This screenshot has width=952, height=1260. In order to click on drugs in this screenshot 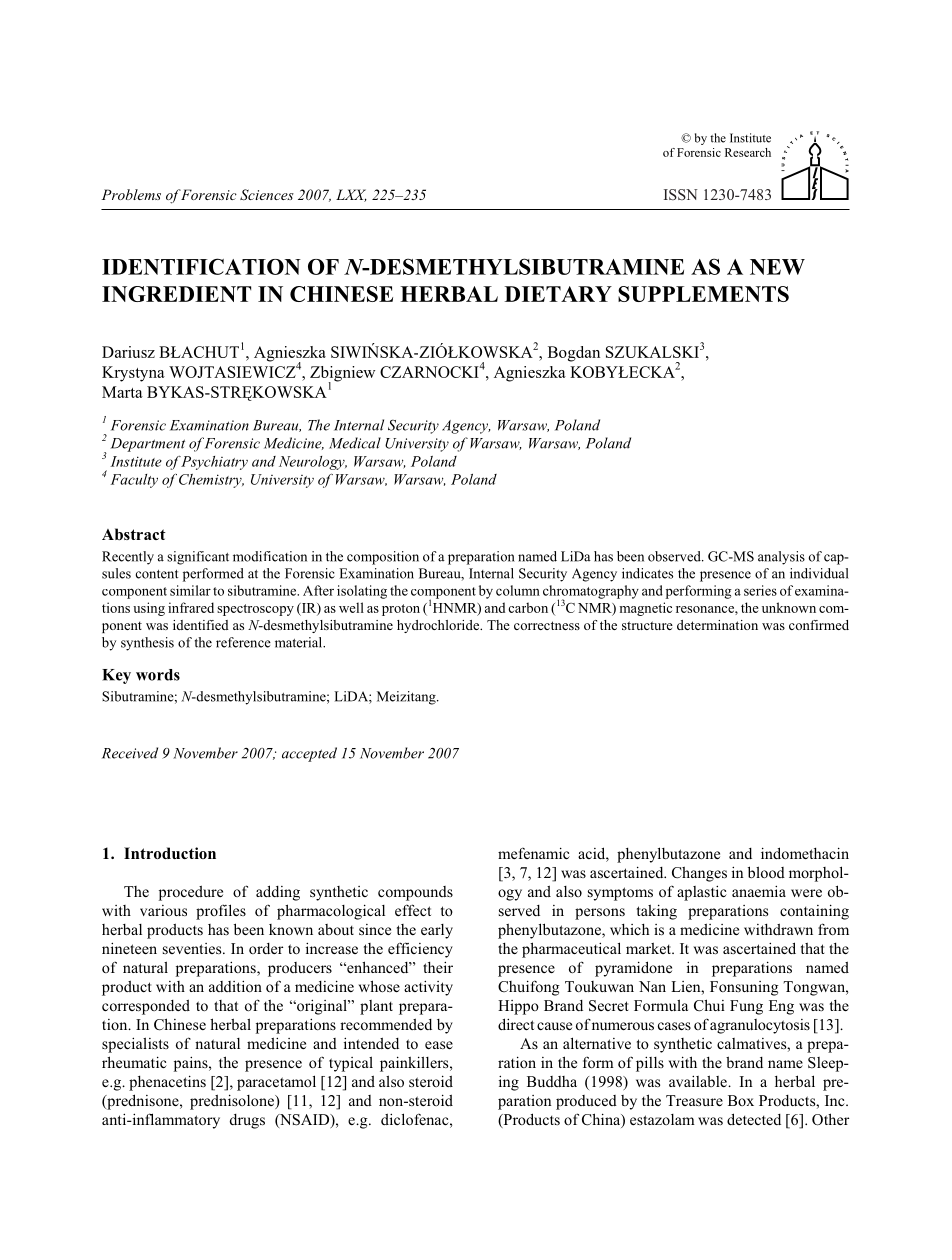, I will do `click(247, 1121)`.
